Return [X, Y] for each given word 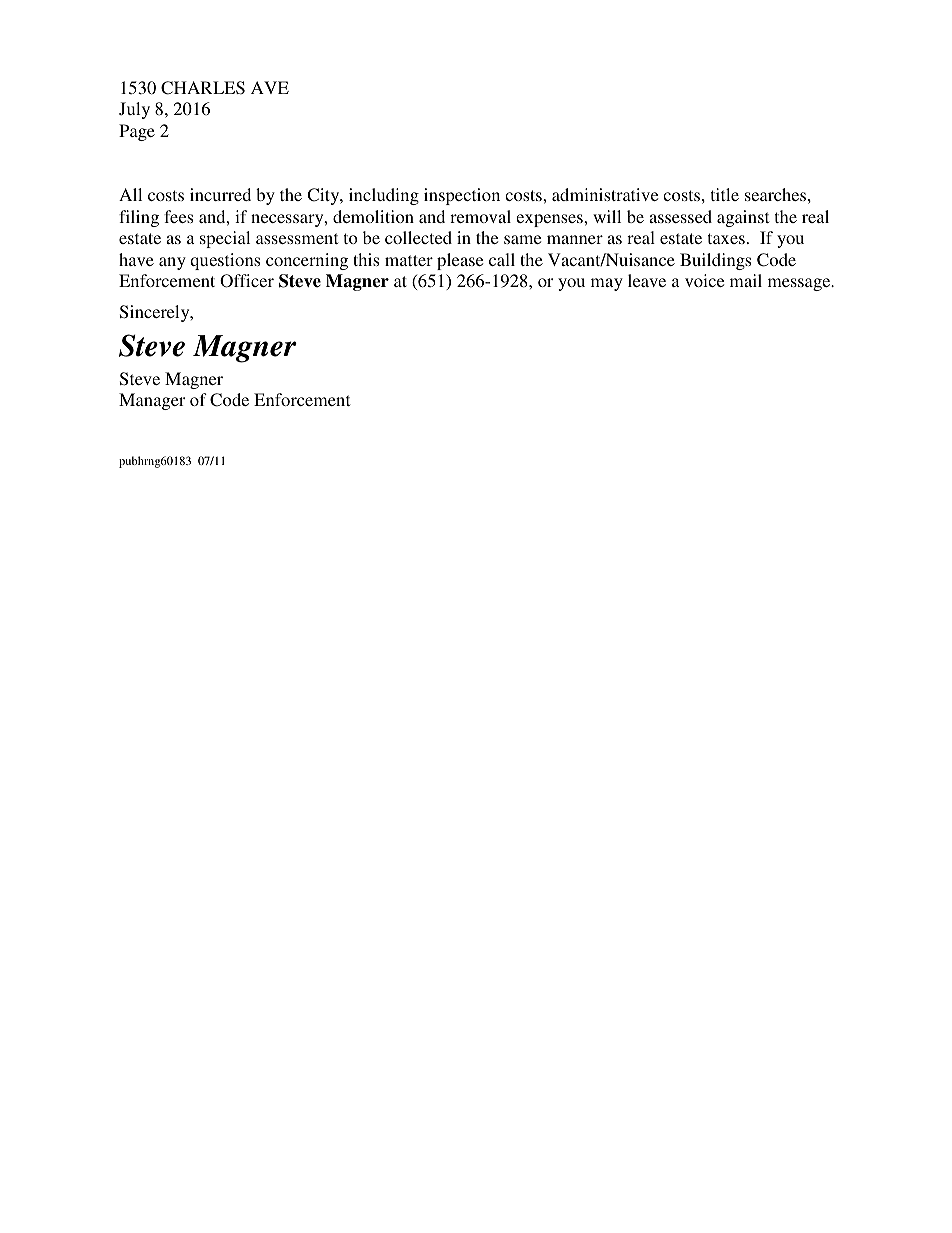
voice [704, 280]
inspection [462, 196]
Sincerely [156, 313]
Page [137, 132]
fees [178, 216]
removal [480, 216]
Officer [247, 281]
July [134, 110]
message [800, 284]
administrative [605, 194]
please [460, 261]
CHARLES [203, 88]
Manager [152, 401]
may [607, 284]
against [743, 218]
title [725, 194]
